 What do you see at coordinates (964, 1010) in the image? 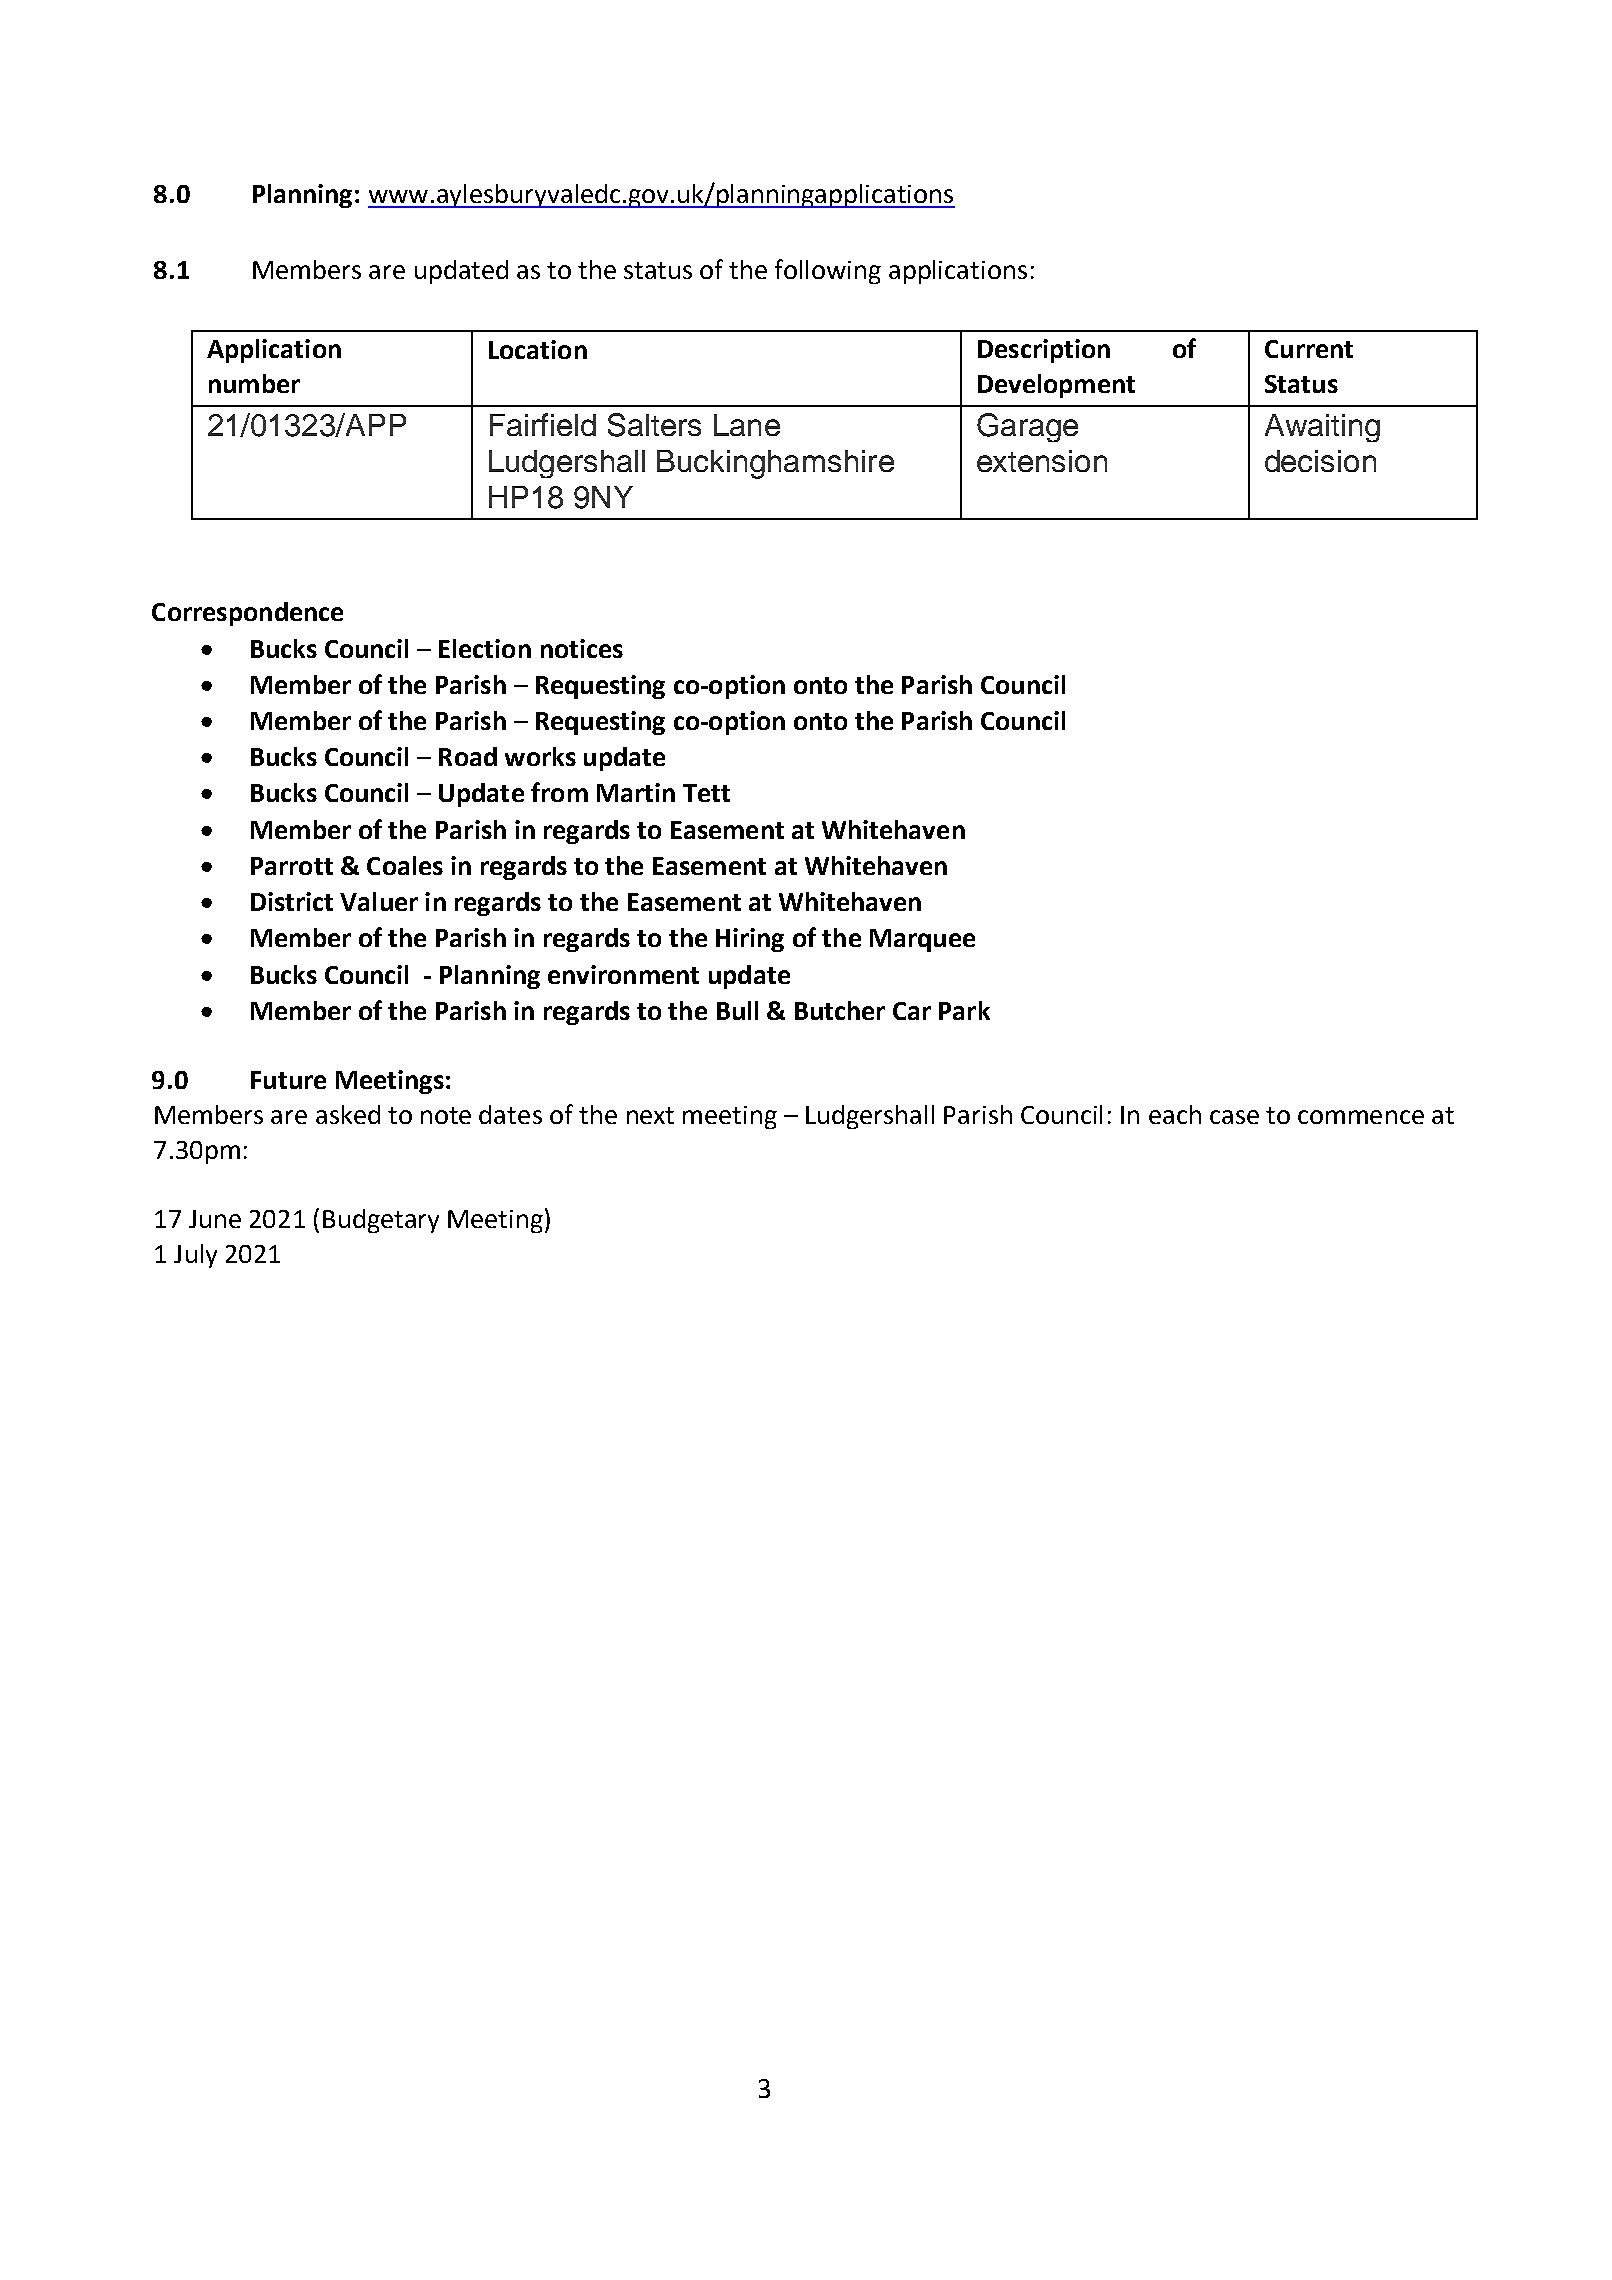
I see `Park` at bounding box center [964, 1010].
